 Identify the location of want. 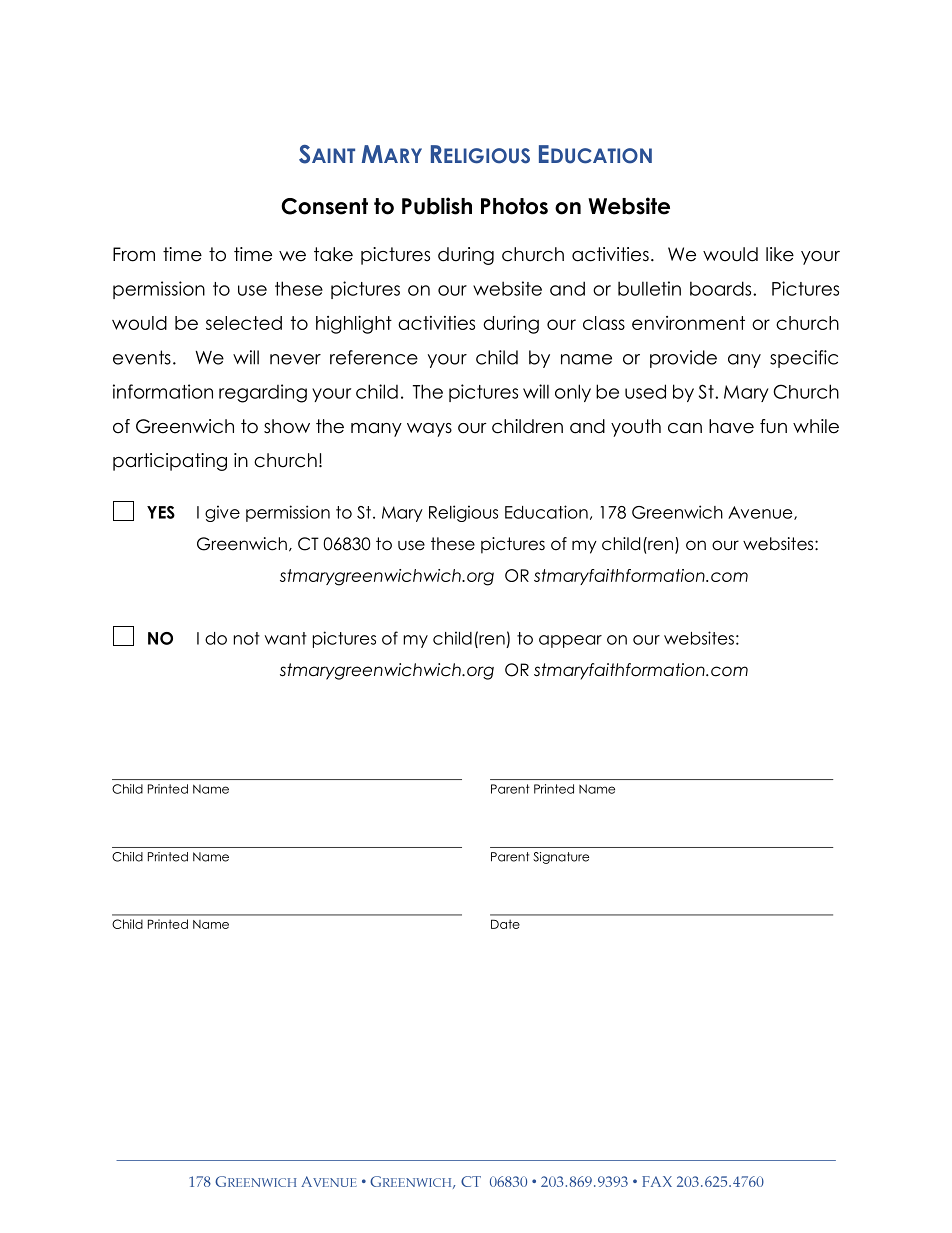
(286, 638).
